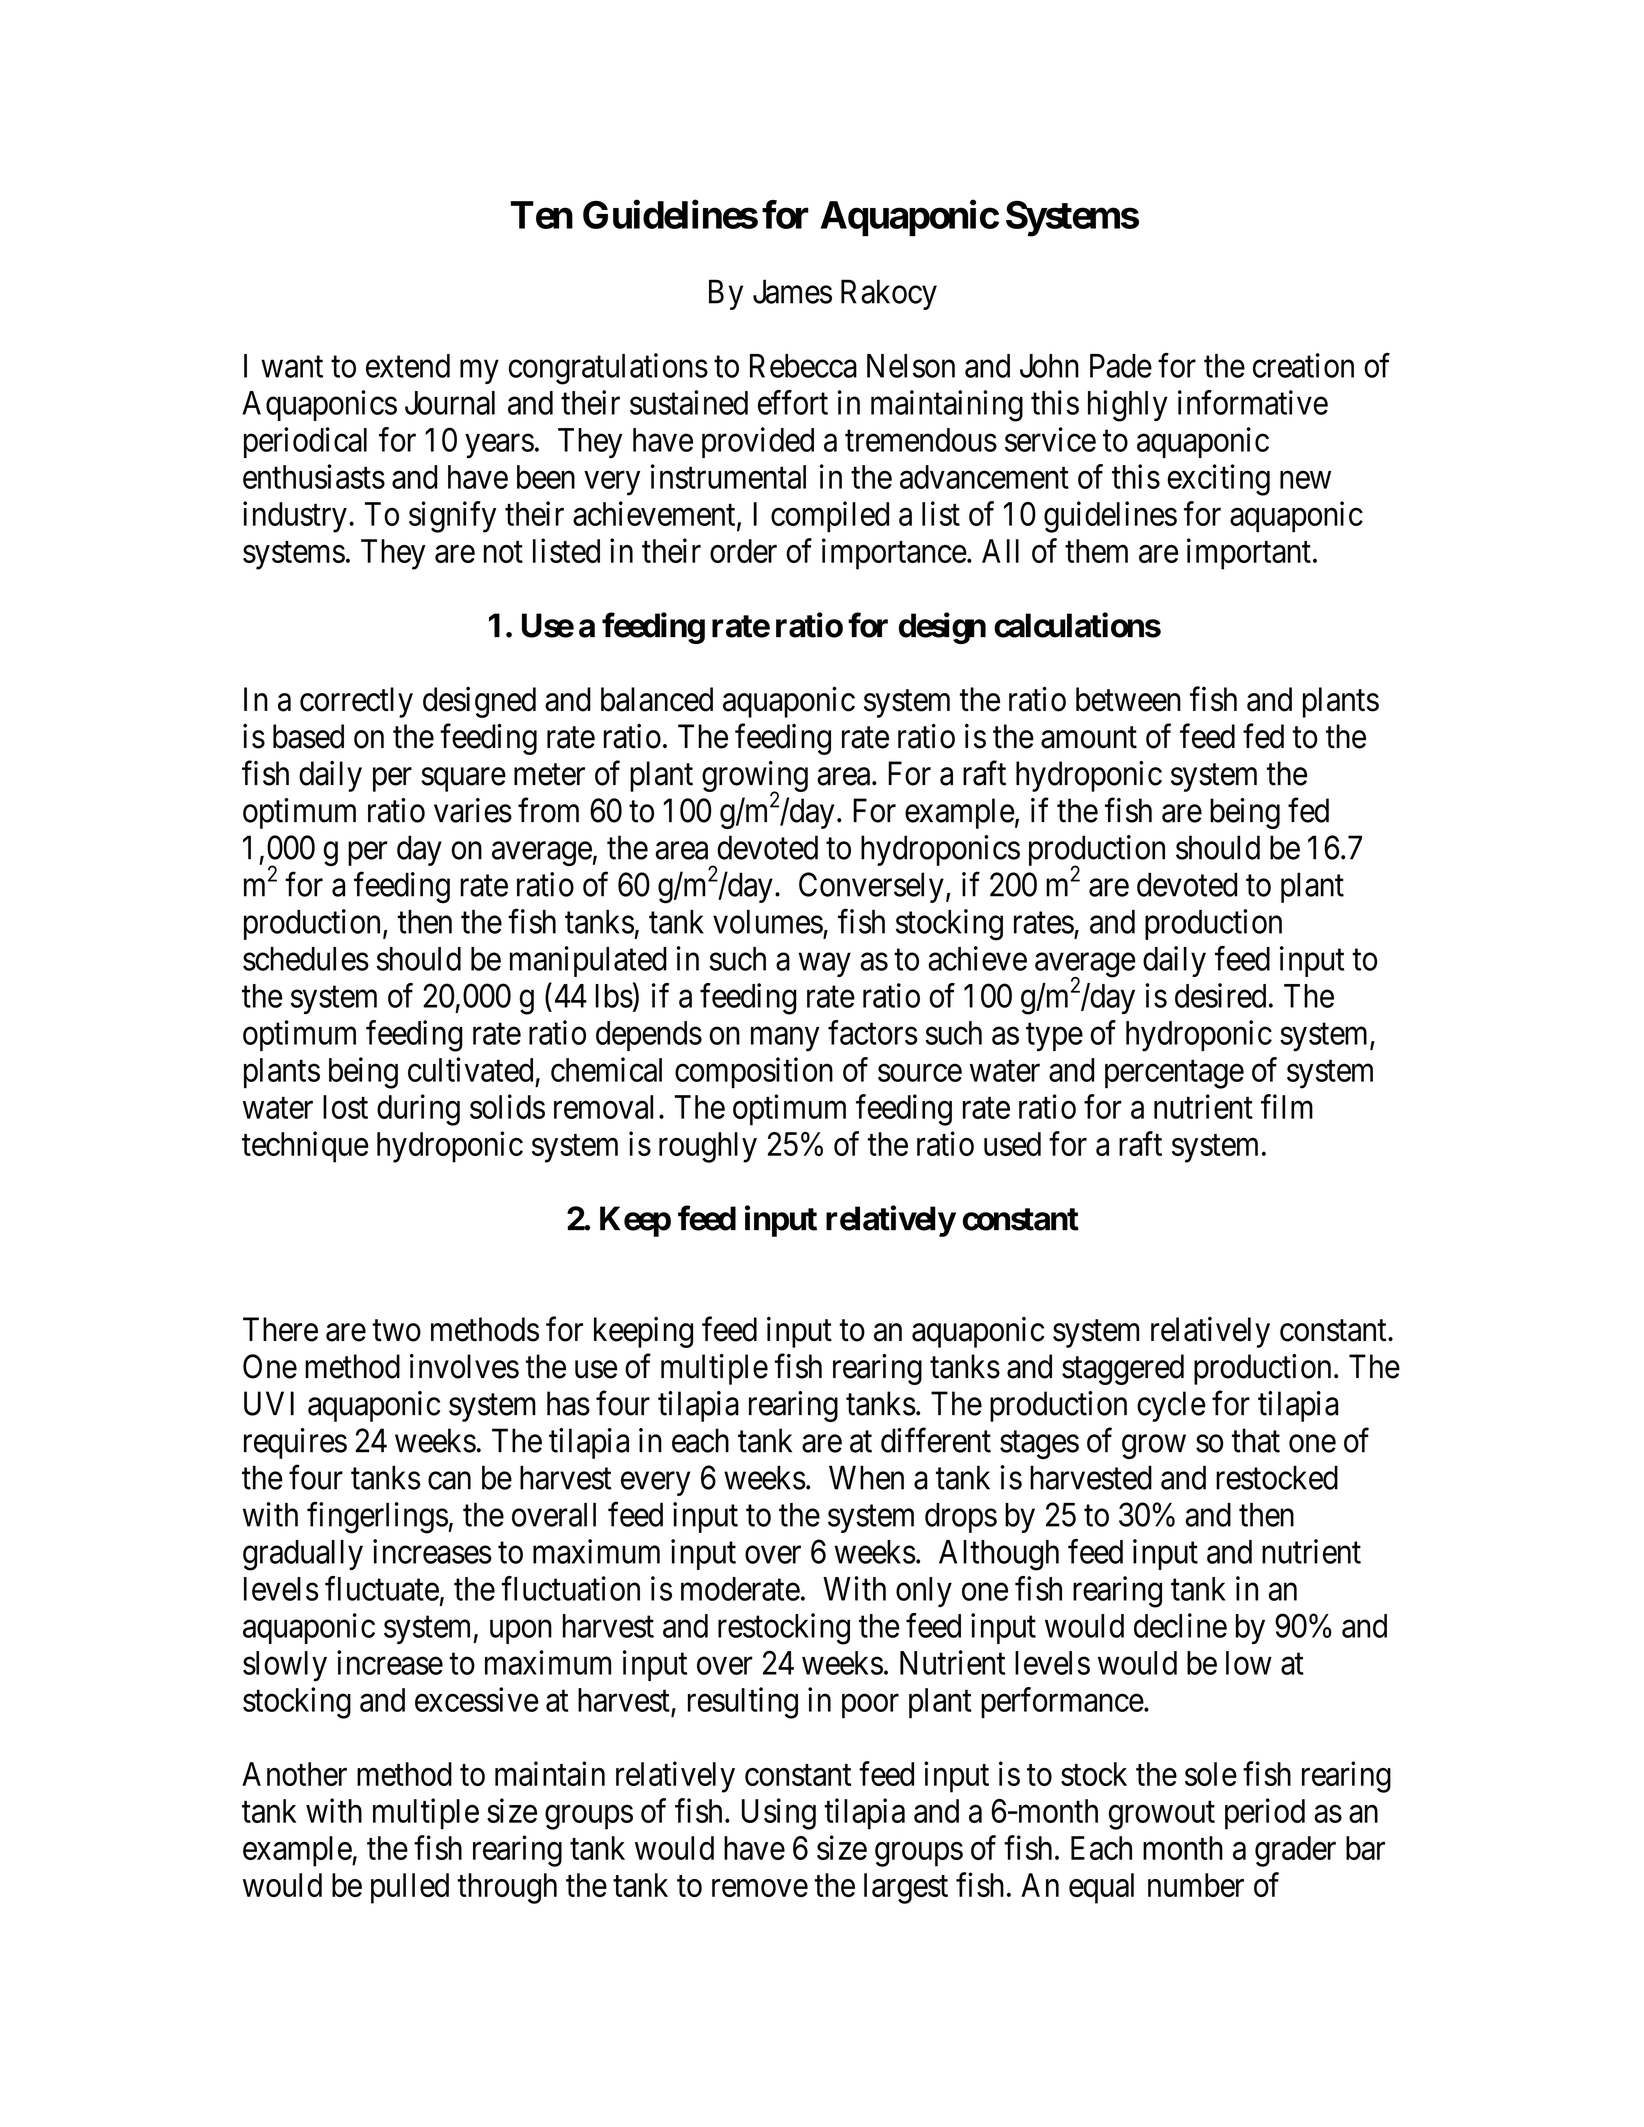 The height and width of the page is (2127, 1644). What do you see at coordinates (866, 1477) in the page?
I see `When` at bounding box center [866, 1477].
